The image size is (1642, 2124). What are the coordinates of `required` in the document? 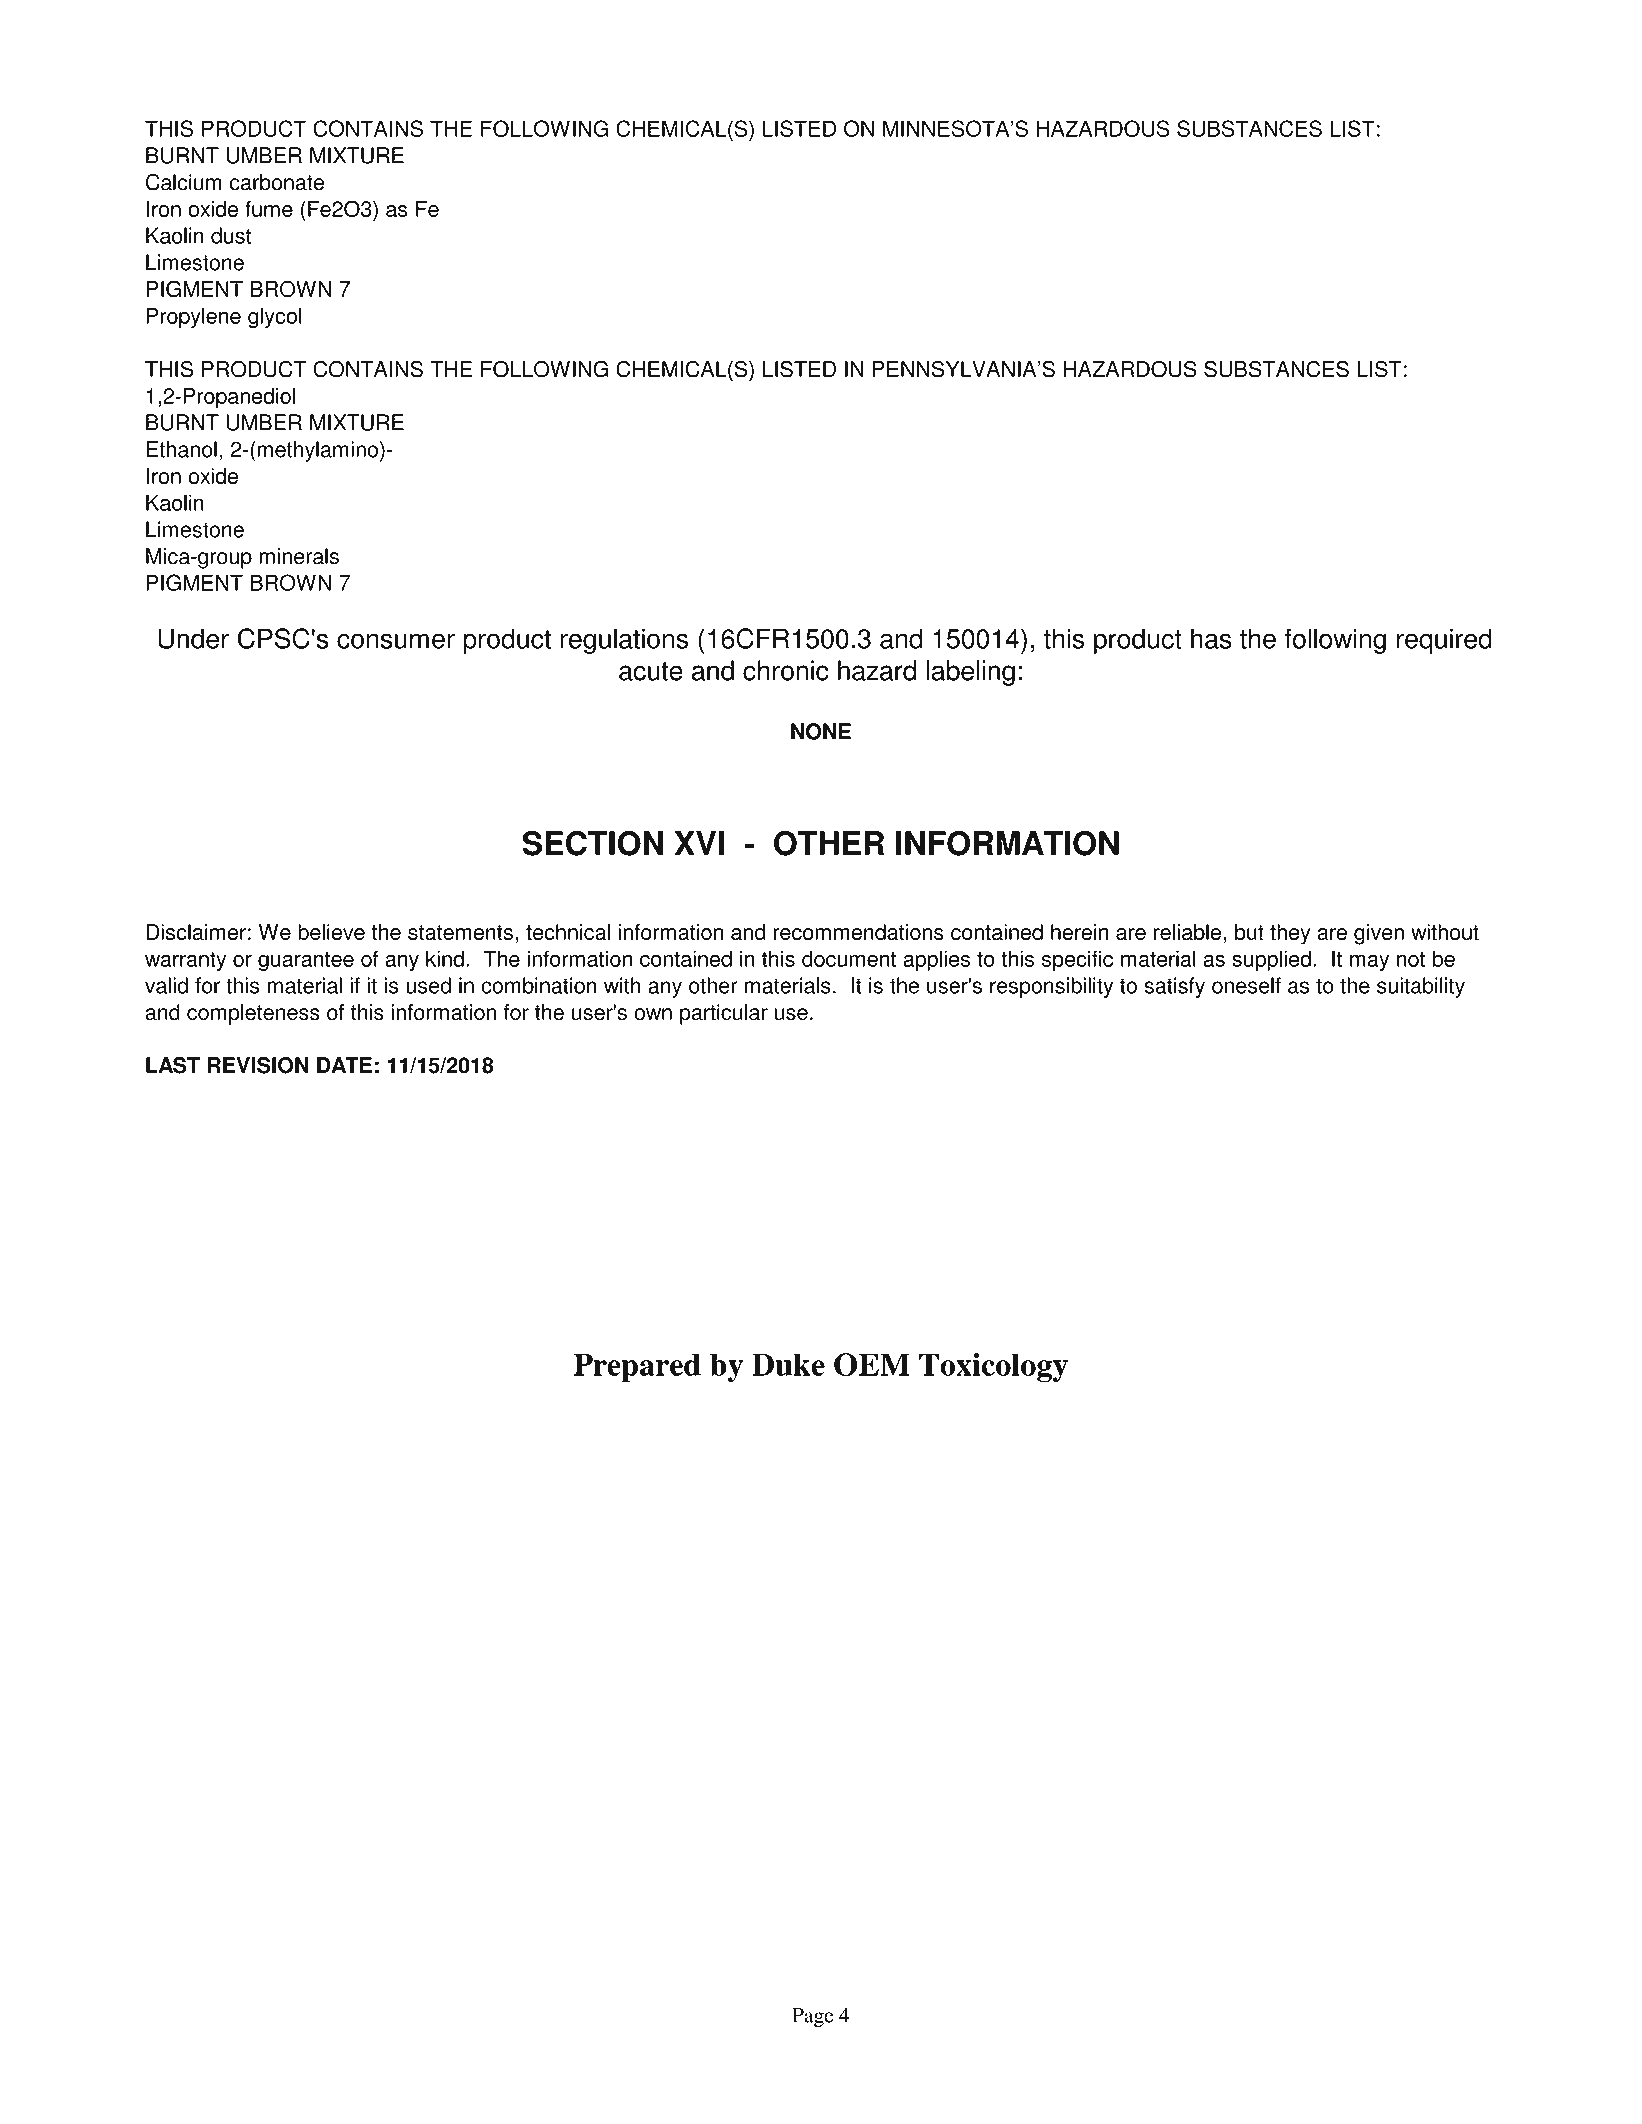 It's located at (1444, 641).
